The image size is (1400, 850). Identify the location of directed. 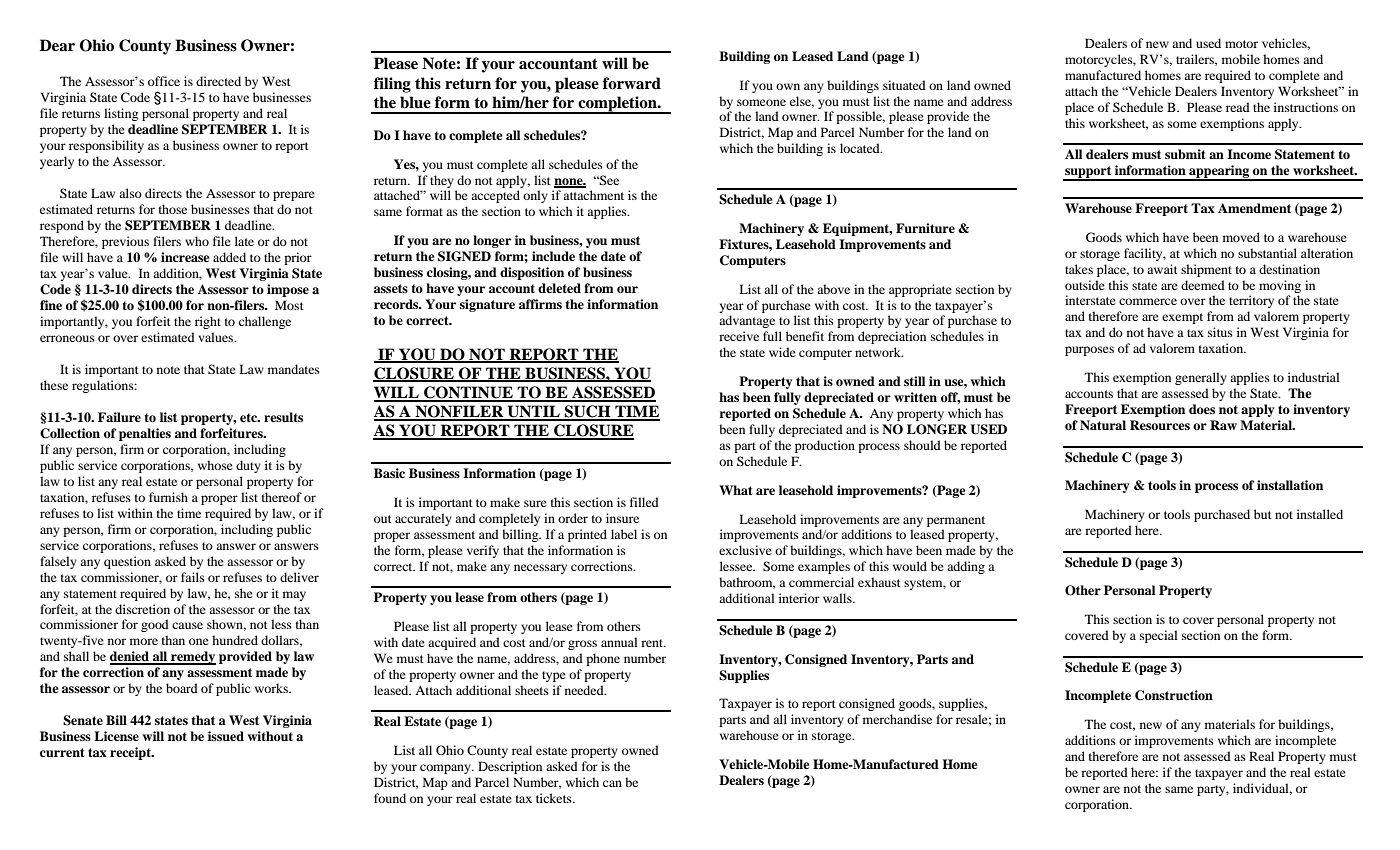
(218, 81).
